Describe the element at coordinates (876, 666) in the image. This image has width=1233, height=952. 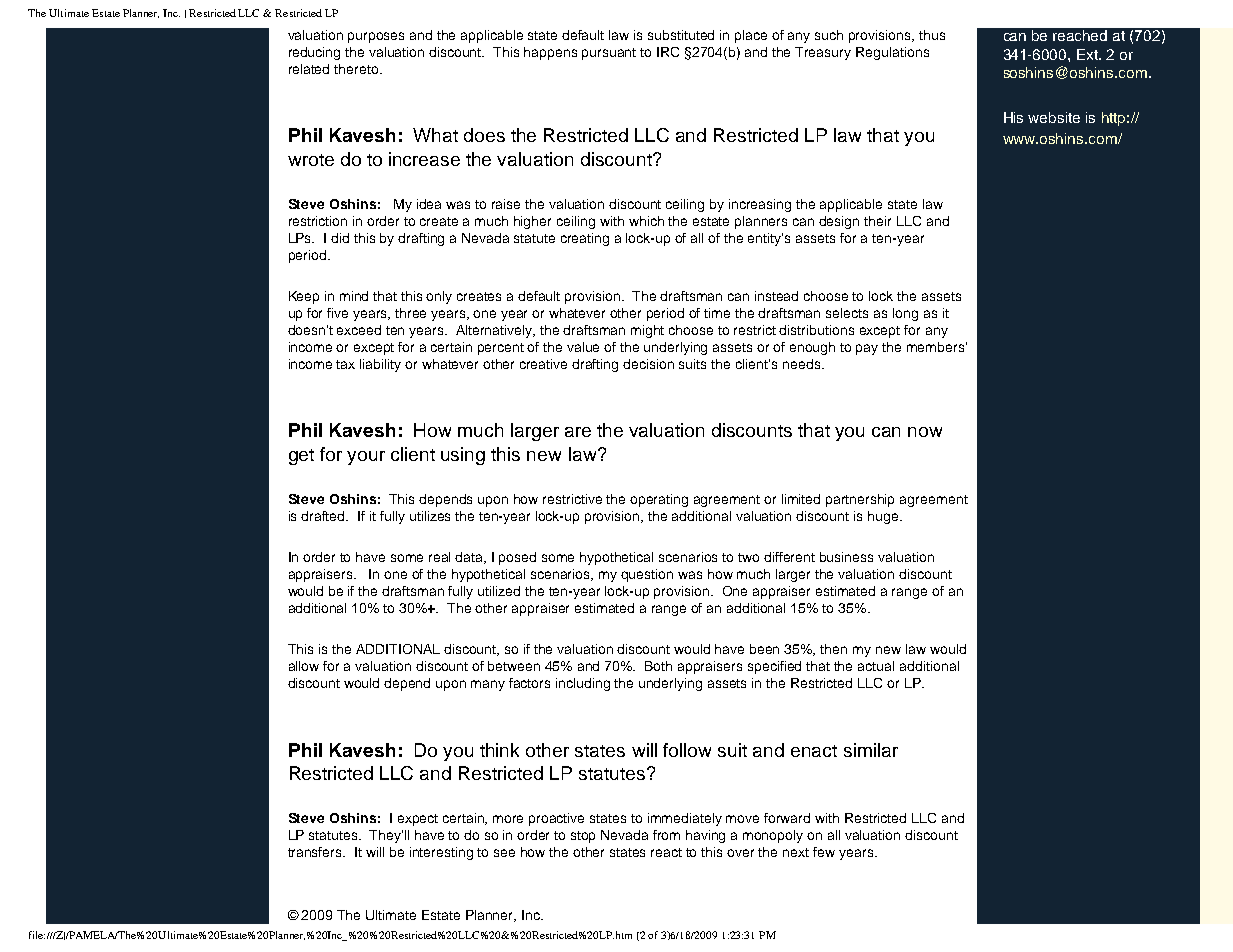
I see `actual` at that location.
